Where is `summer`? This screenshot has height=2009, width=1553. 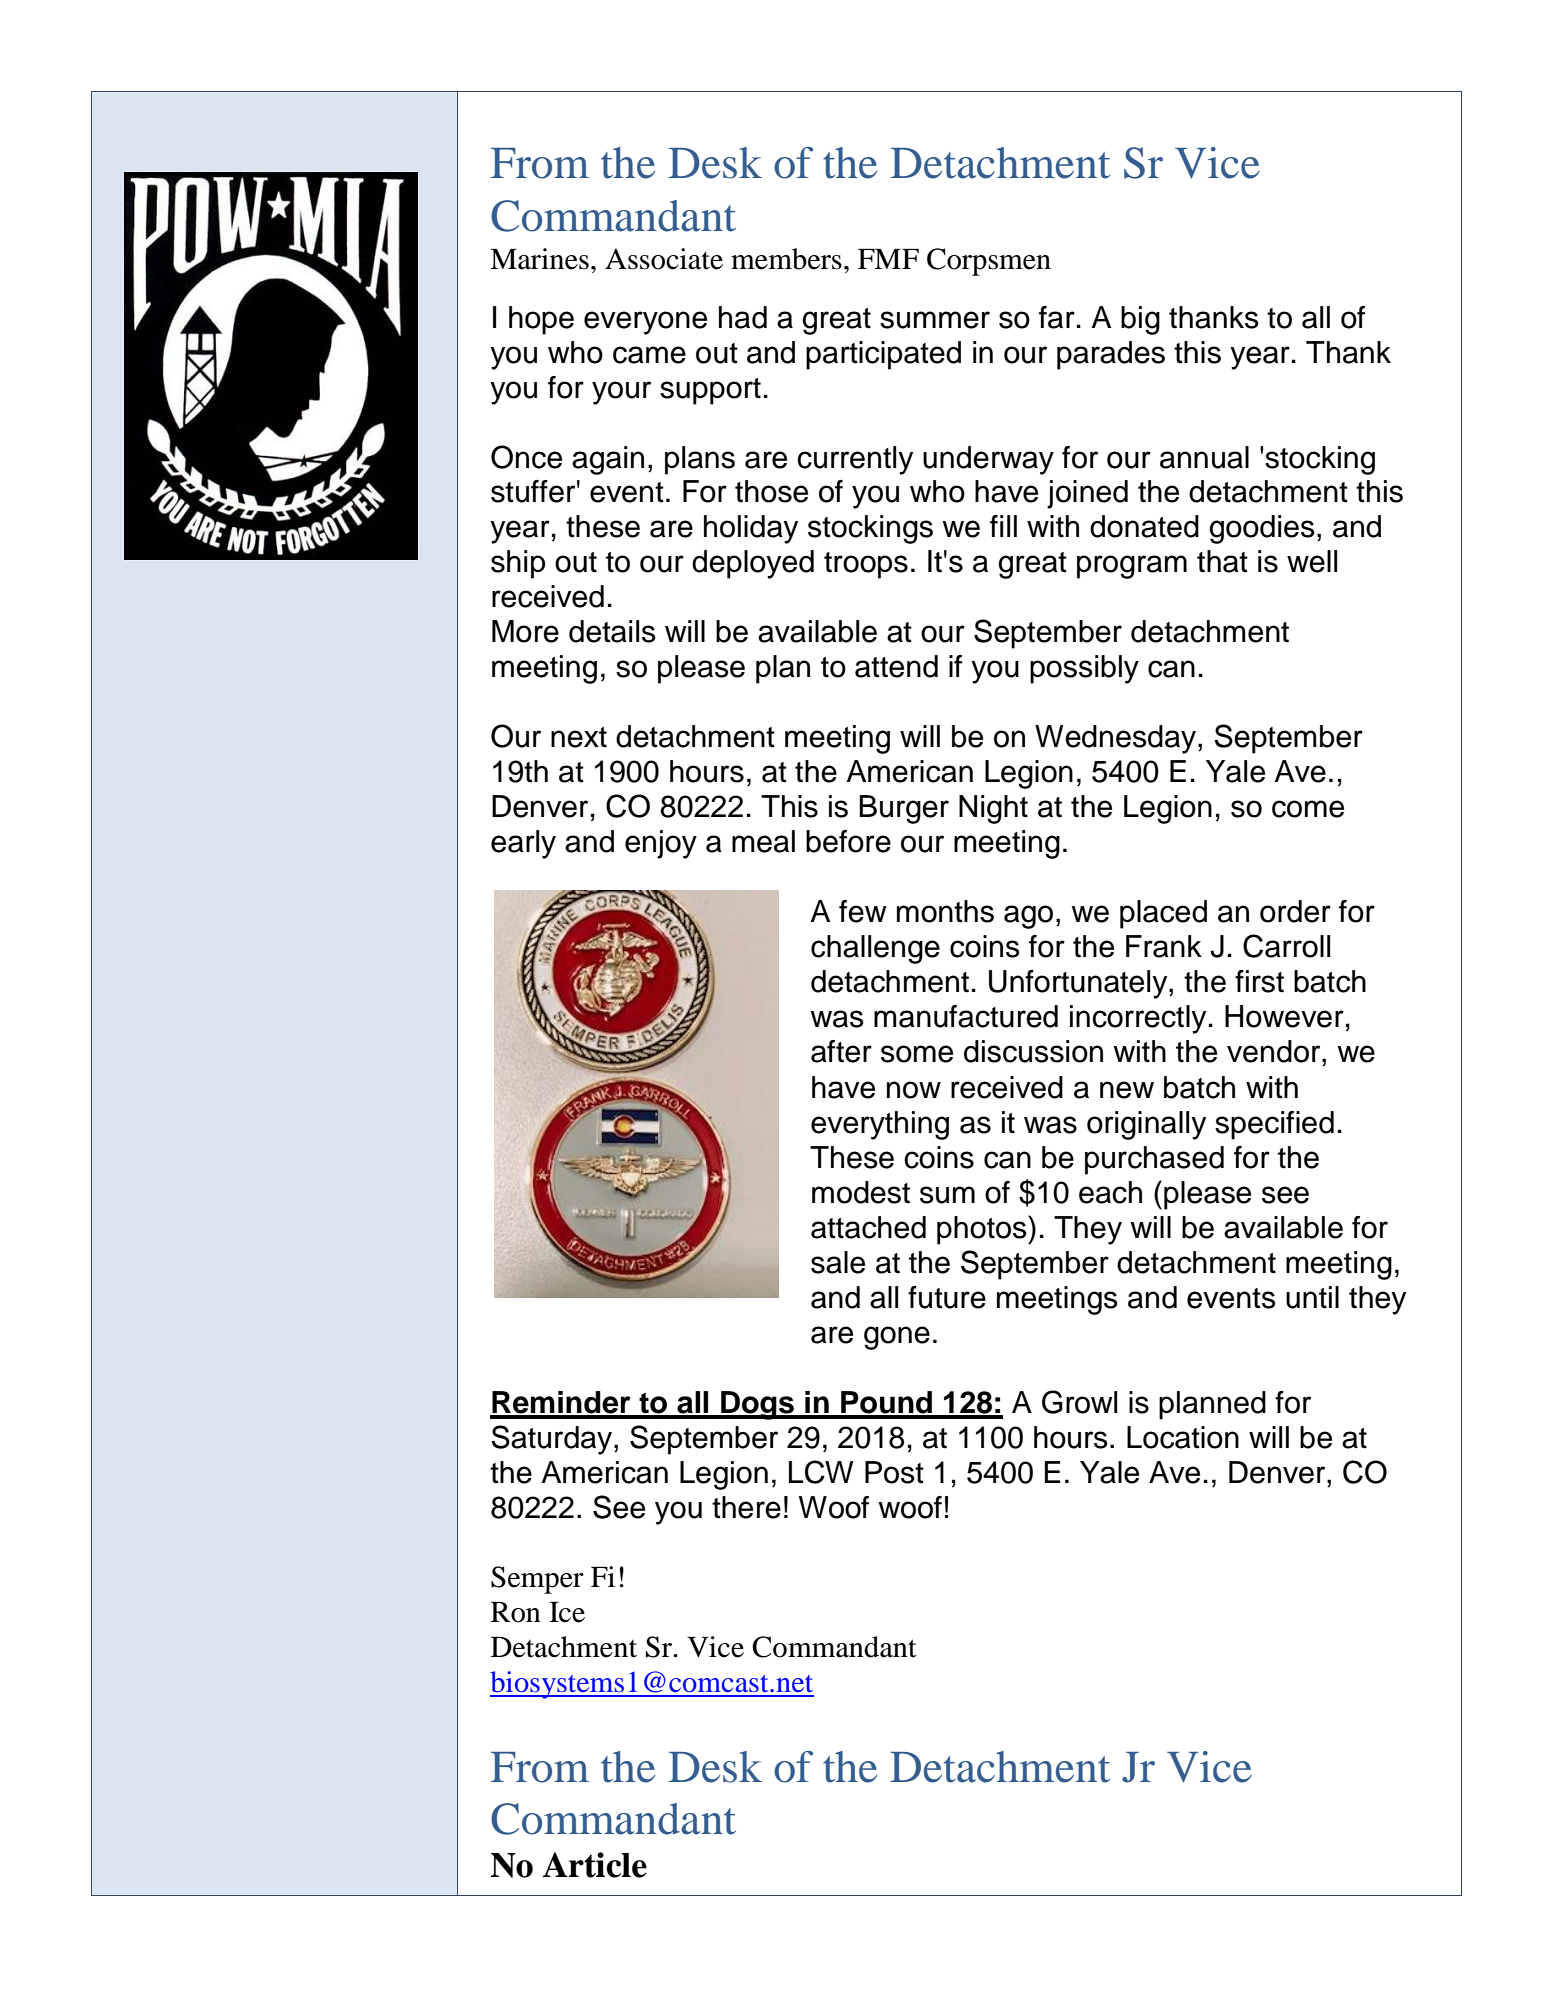
summer is located at coordinates (935, 320).
